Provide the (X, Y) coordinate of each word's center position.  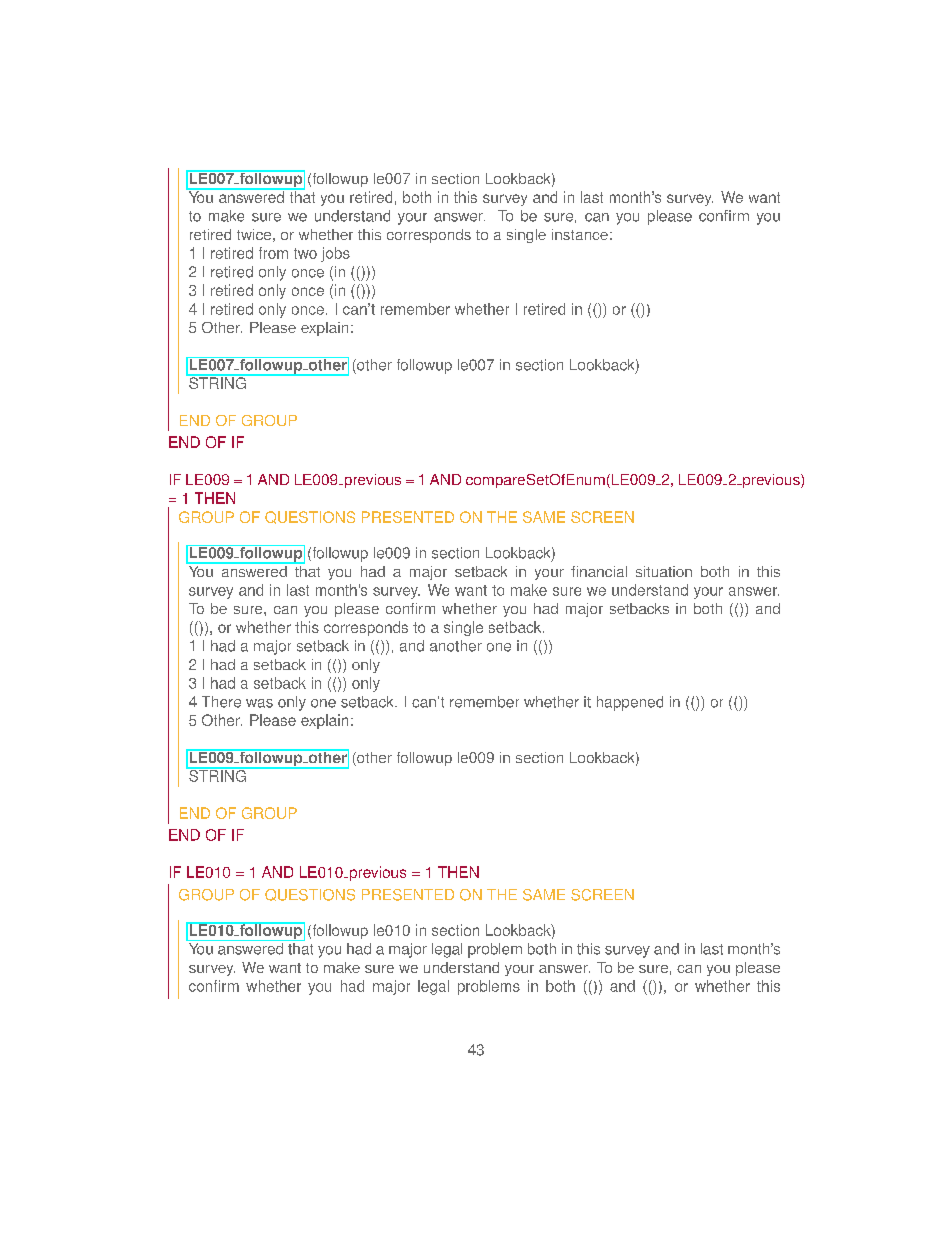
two (305, 253)
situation (664, 571)
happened (630, 703)
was (259, 703)
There (221, 702)
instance (580, 234)
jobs (335, 254)
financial (599, 571)
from (273, 253)
